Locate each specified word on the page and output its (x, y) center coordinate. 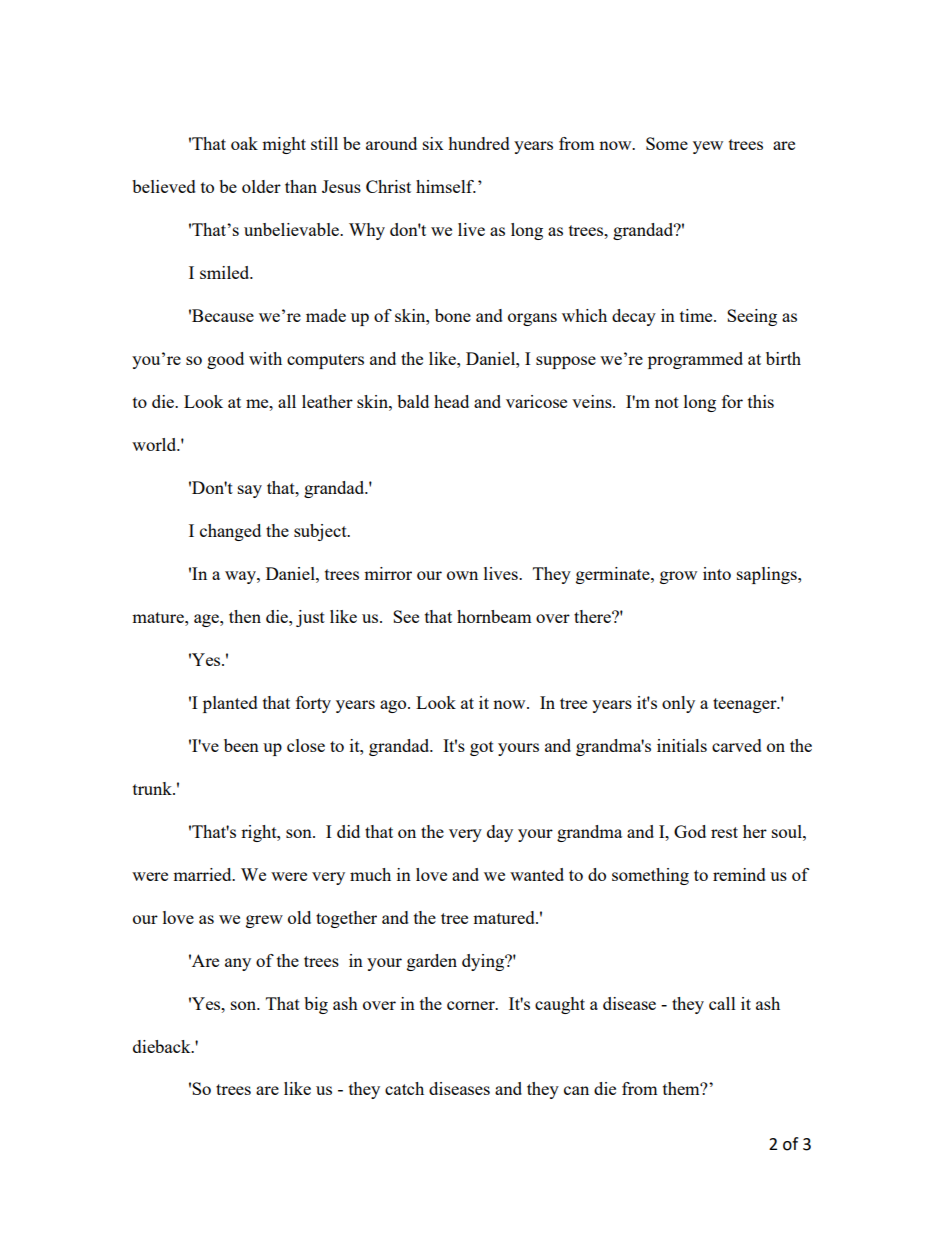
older (261, 186)
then (245, 616)
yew (708, 147)
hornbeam (494, 616)
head (451, 401)
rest (724, 832)
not (667, 402)
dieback (163, 1046)
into (717, 573)
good (225, 360)
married (203, 874)
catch (404, 1088)
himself (446, 186)
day (500, 833)
